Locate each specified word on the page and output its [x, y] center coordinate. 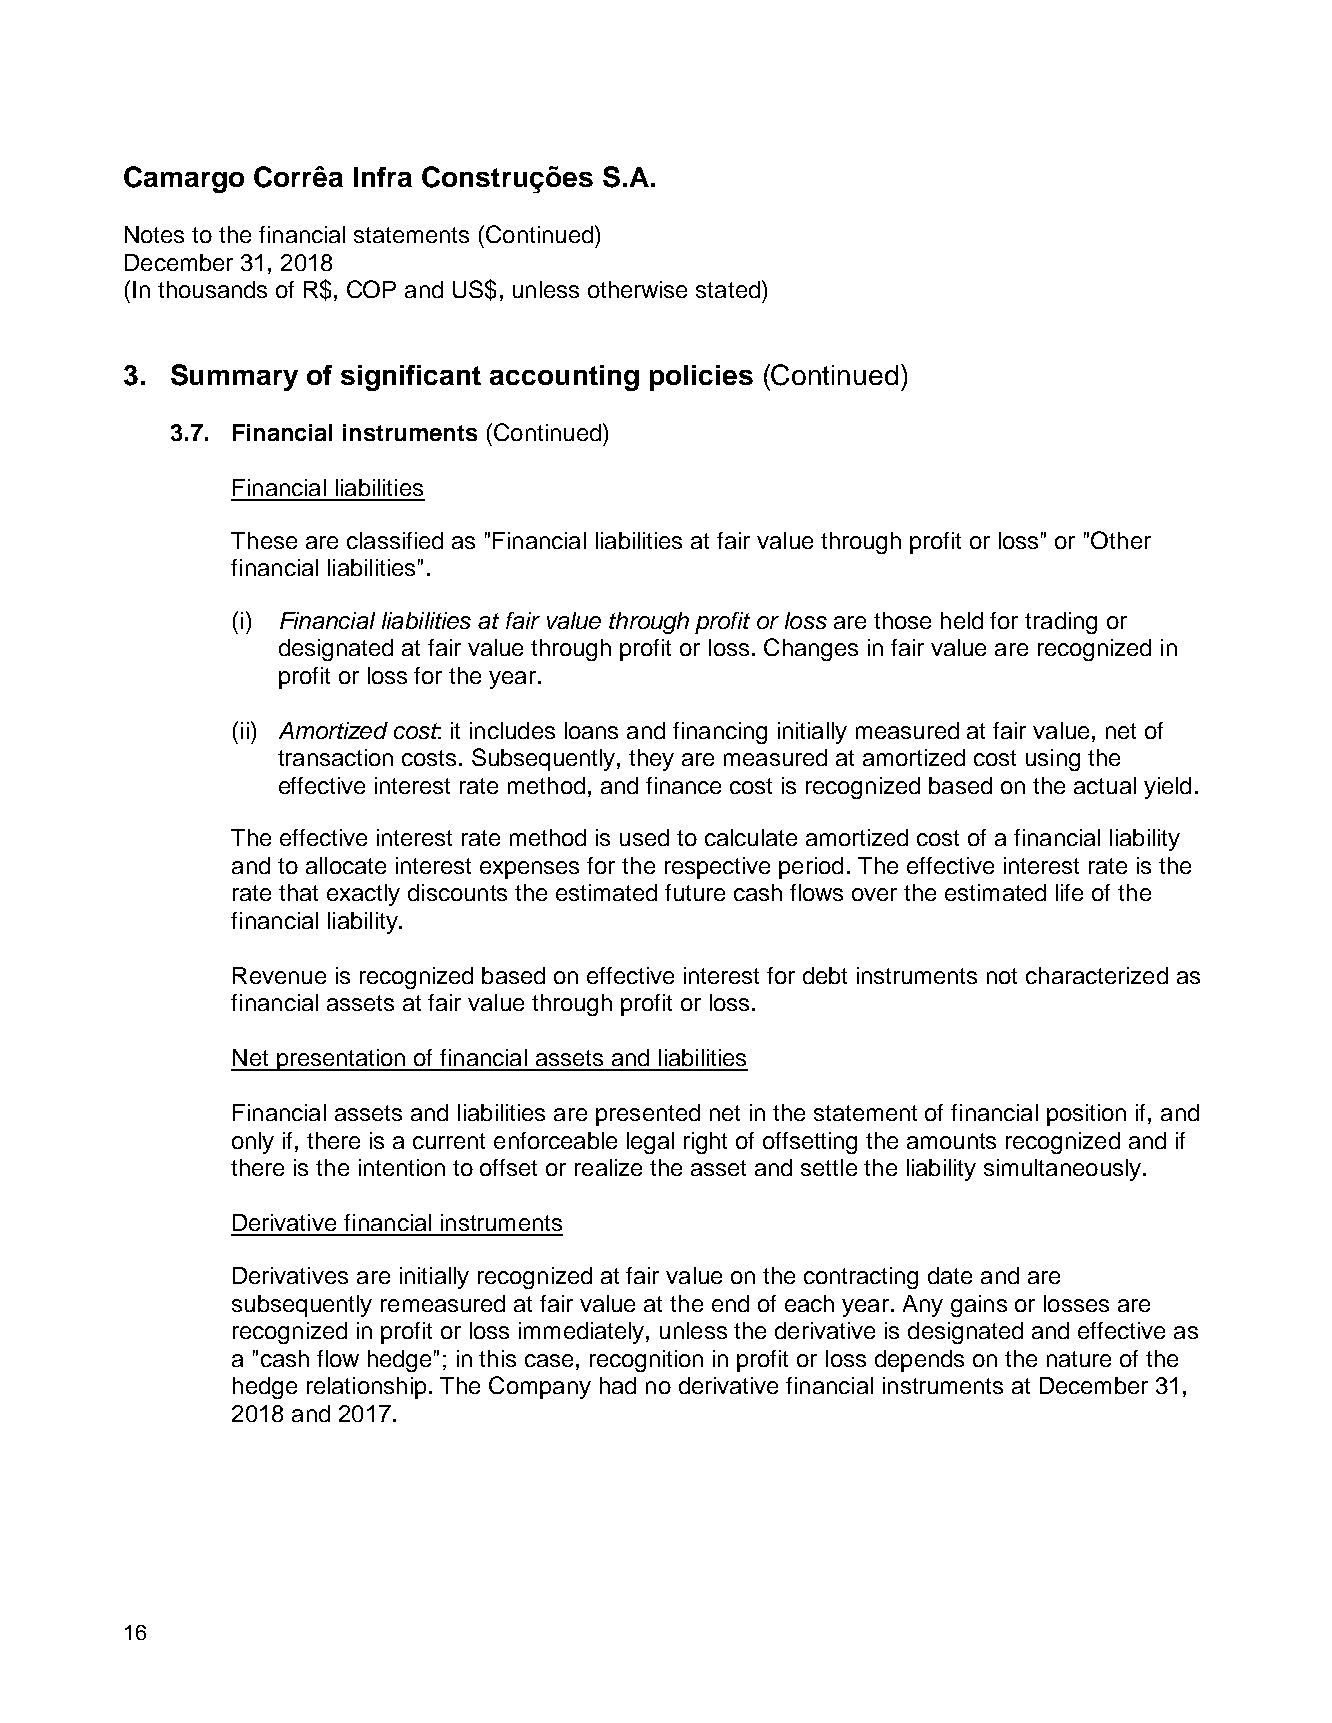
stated [728, 289]
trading [1061, 623]
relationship [366, 1388]
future [695, 892]
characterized [1097, 975]
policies [701, 378]
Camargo [184, 179]
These [264, 540]
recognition [646, 1361]
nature [1079, 1359]
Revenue [279, 975]
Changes [811, 649]
